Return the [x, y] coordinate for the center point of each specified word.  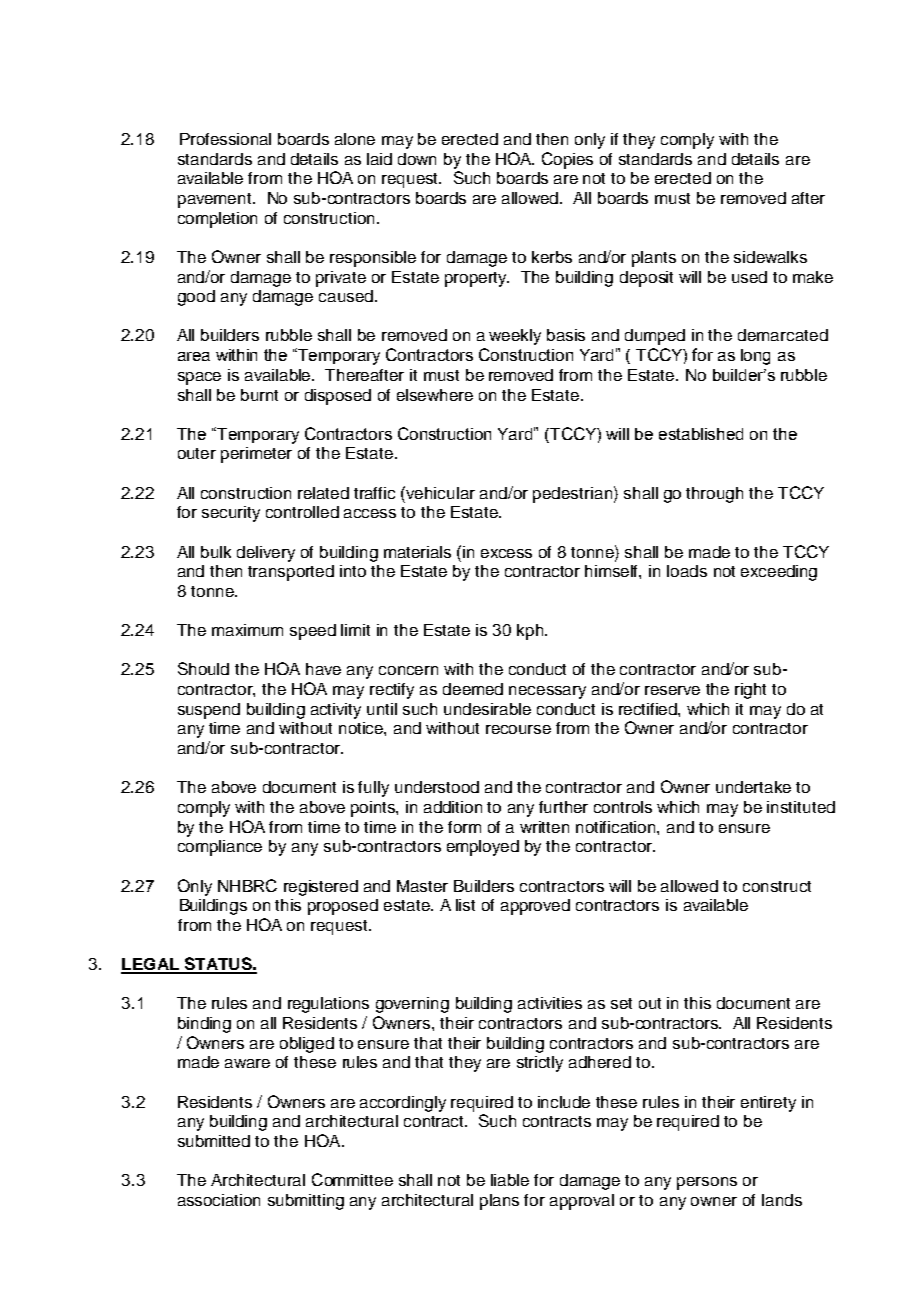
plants [654, 259]
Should [203, 668]
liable [510, 1180]
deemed [473, 689]
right [750, 691]
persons [707, 1183]
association [219, 1200]
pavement [216, 200]
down [417, 159]
